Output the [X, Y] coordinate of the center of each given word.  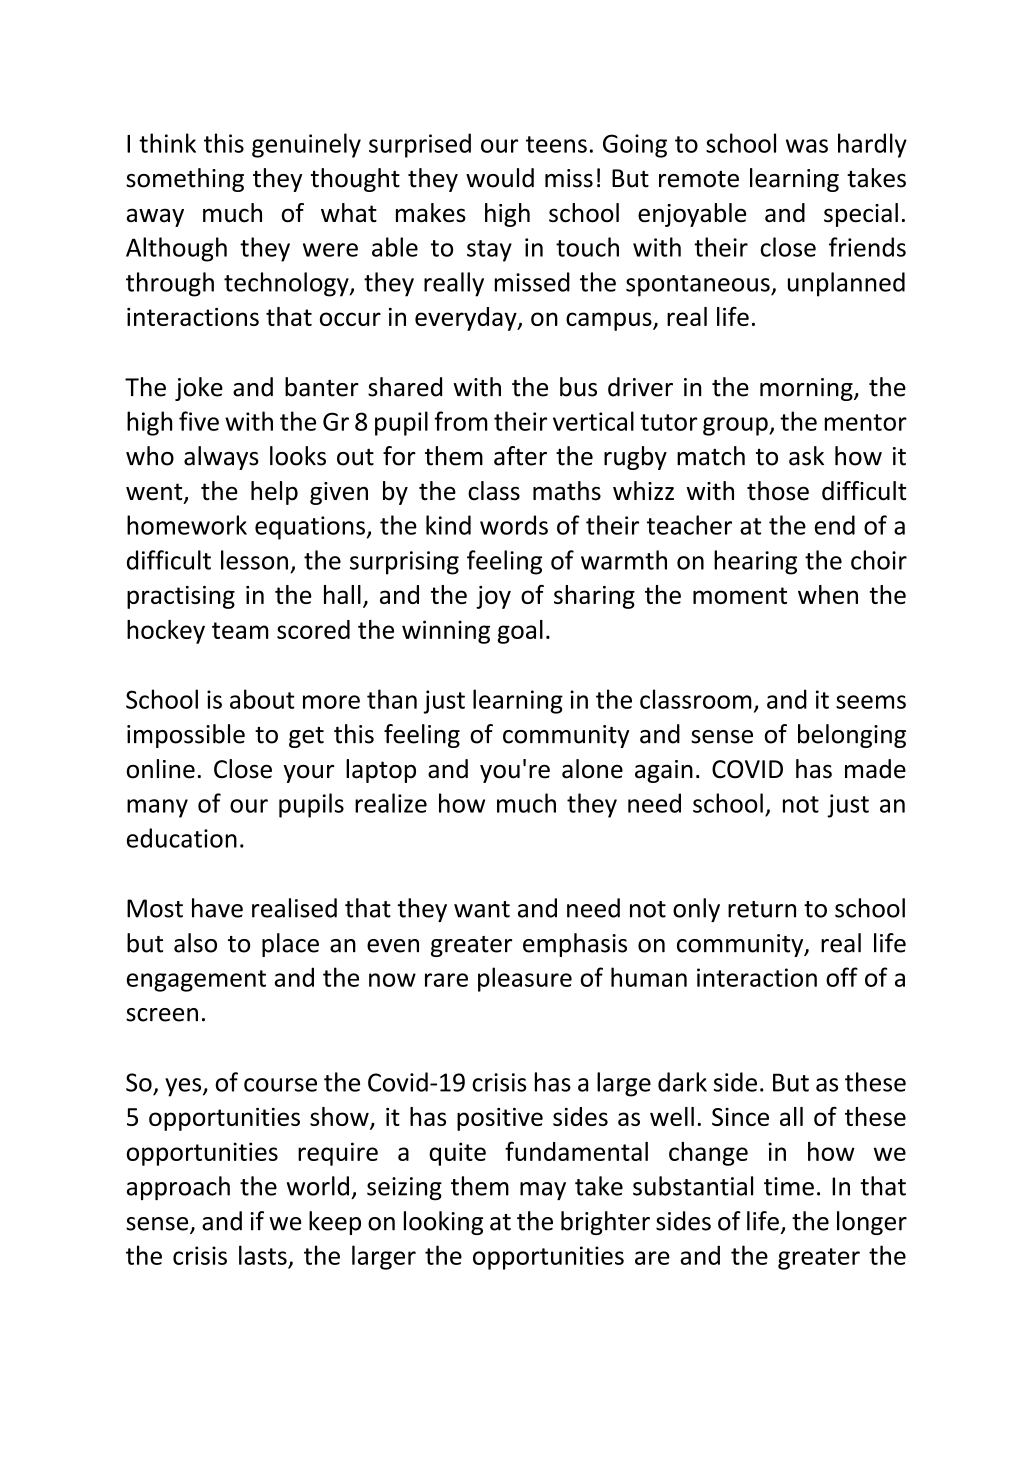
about [262, 699]
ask [806, 456]
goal [520, 632]
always [221, 458]
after [520, 456]
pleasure [525, 979]
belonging [852, 736]
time [789, 1186]
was [807, 146]
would [500, 178]
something [185, 180]
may [543, 1191]
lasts [263, 1255]
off [842, 977]
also [195, 943]
